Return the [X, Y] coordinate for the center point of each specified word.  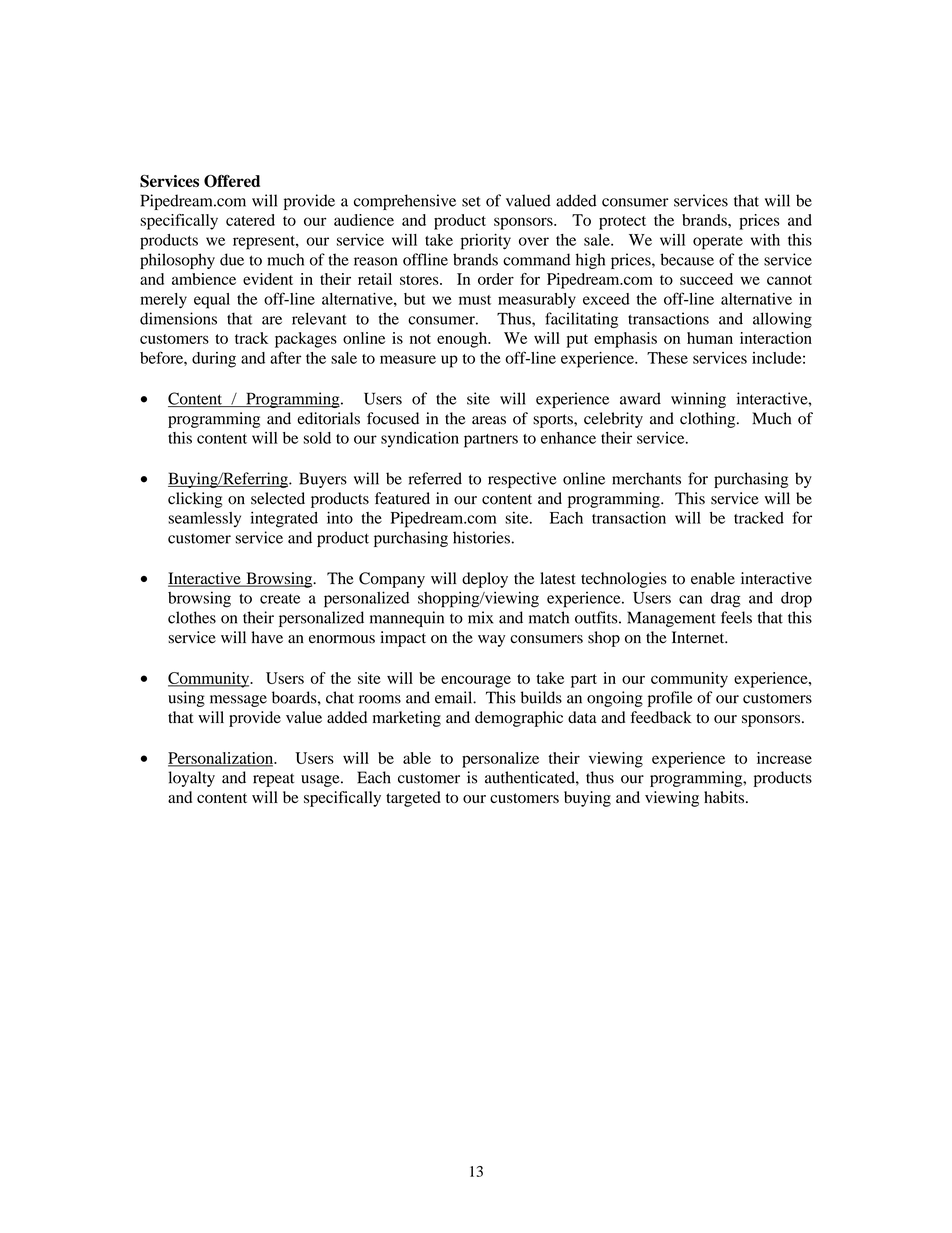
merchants [646, 478]
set [471, 201]
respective [522, 480]
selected [278, 498]
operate [718, 243]
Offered [232, 181]
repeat [273, 780]
